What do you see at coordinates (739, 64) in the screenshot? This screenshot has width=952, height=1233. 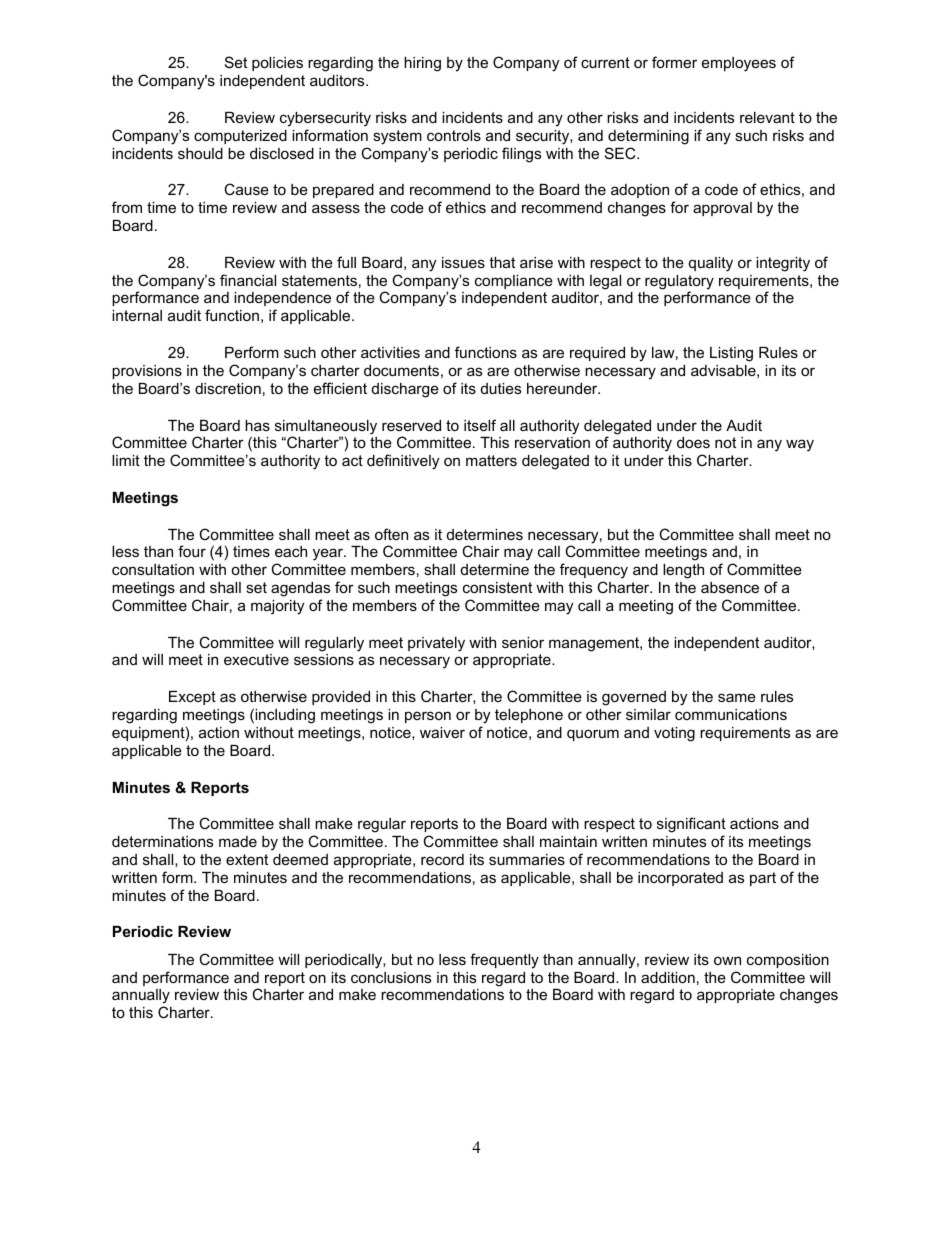 I see `employees` at bounding box center [739, 64].
